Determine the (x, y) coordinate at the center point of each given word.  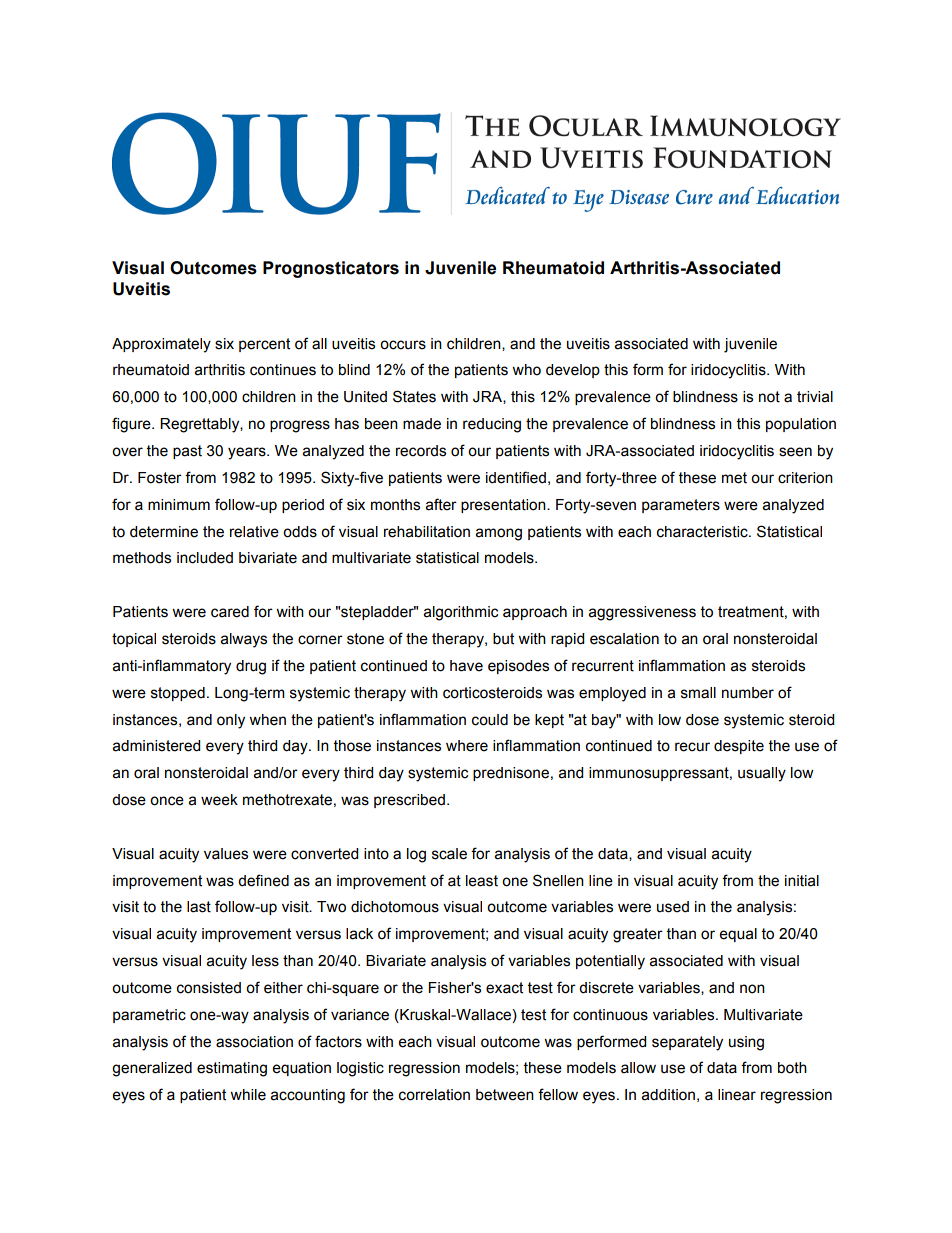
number (748, 693)
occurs (403, 345)
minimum (179, 505)
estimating (232, 1069)
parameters (681, 506)
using (746, 1043)
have (466, 666)
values (226, 854)
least (482, 881)
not (769, 397)
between (505, 1095)
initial (802, 881)
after (441, 504)
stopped (178, 694)
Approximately (161, 345)
